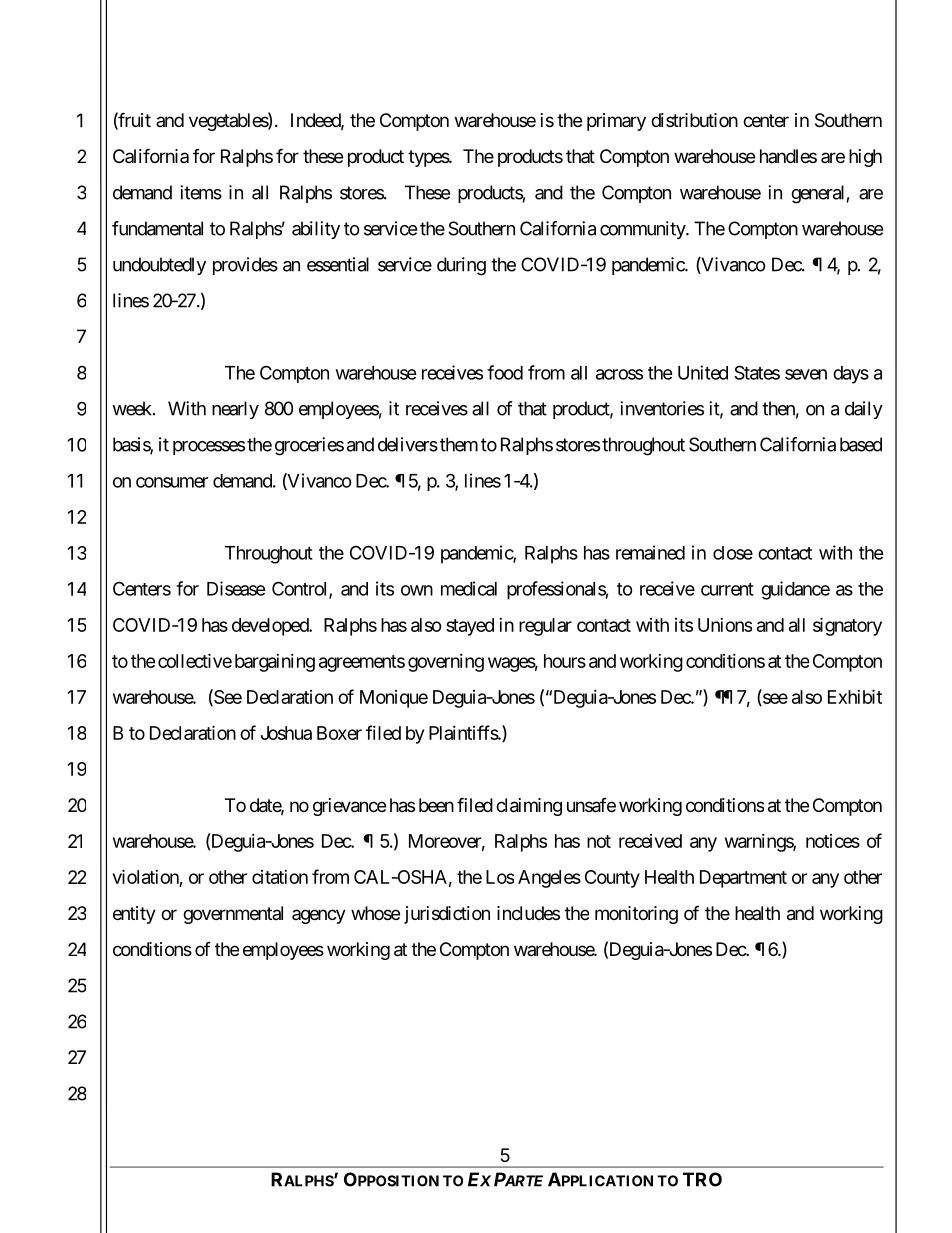  I want to click on items, so click(201, 192).
